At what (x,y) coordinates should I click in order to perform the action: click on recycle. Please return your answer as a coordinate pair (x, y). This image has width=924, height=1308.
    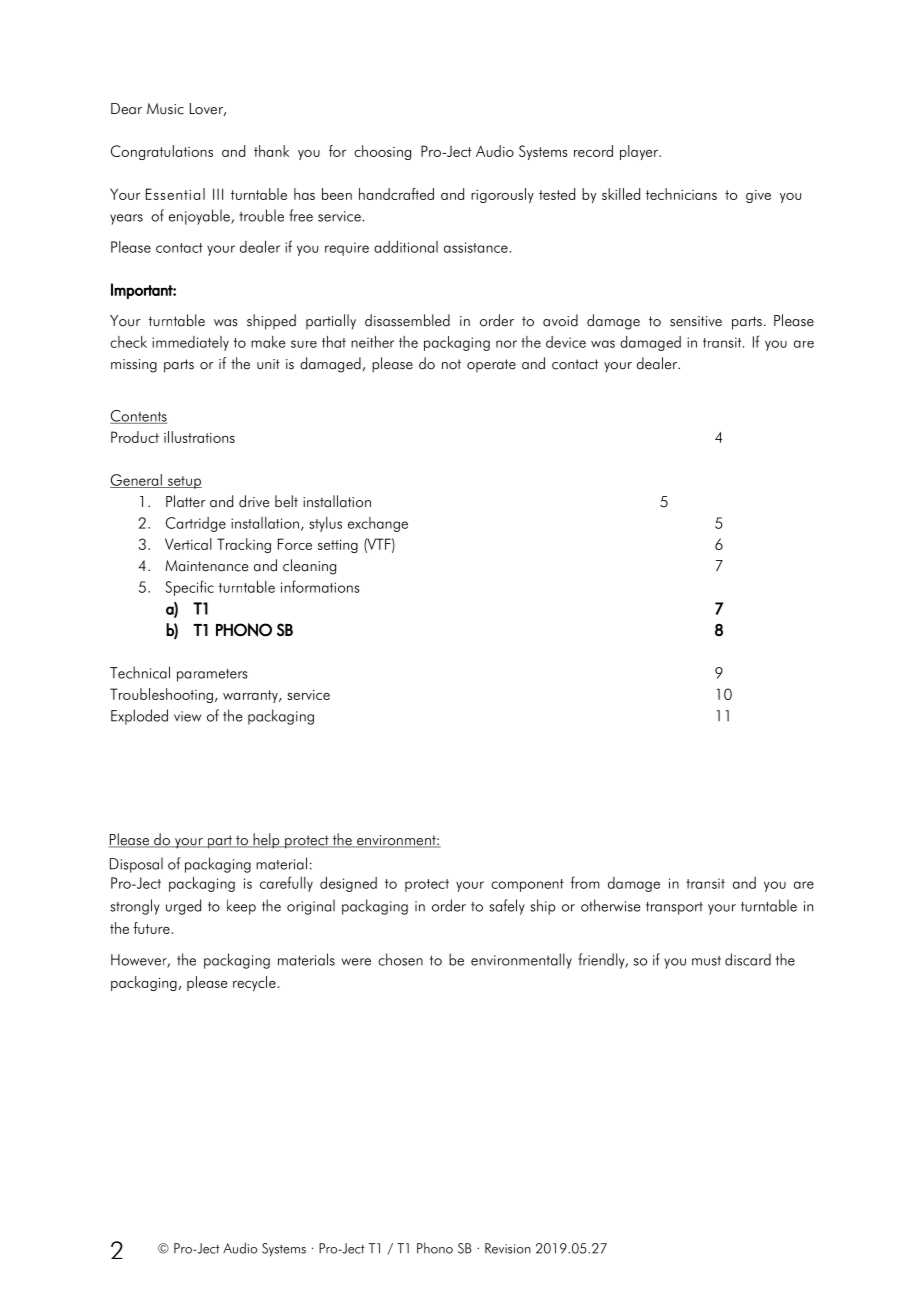
    Looking at the image, I should click on (254, 983).
